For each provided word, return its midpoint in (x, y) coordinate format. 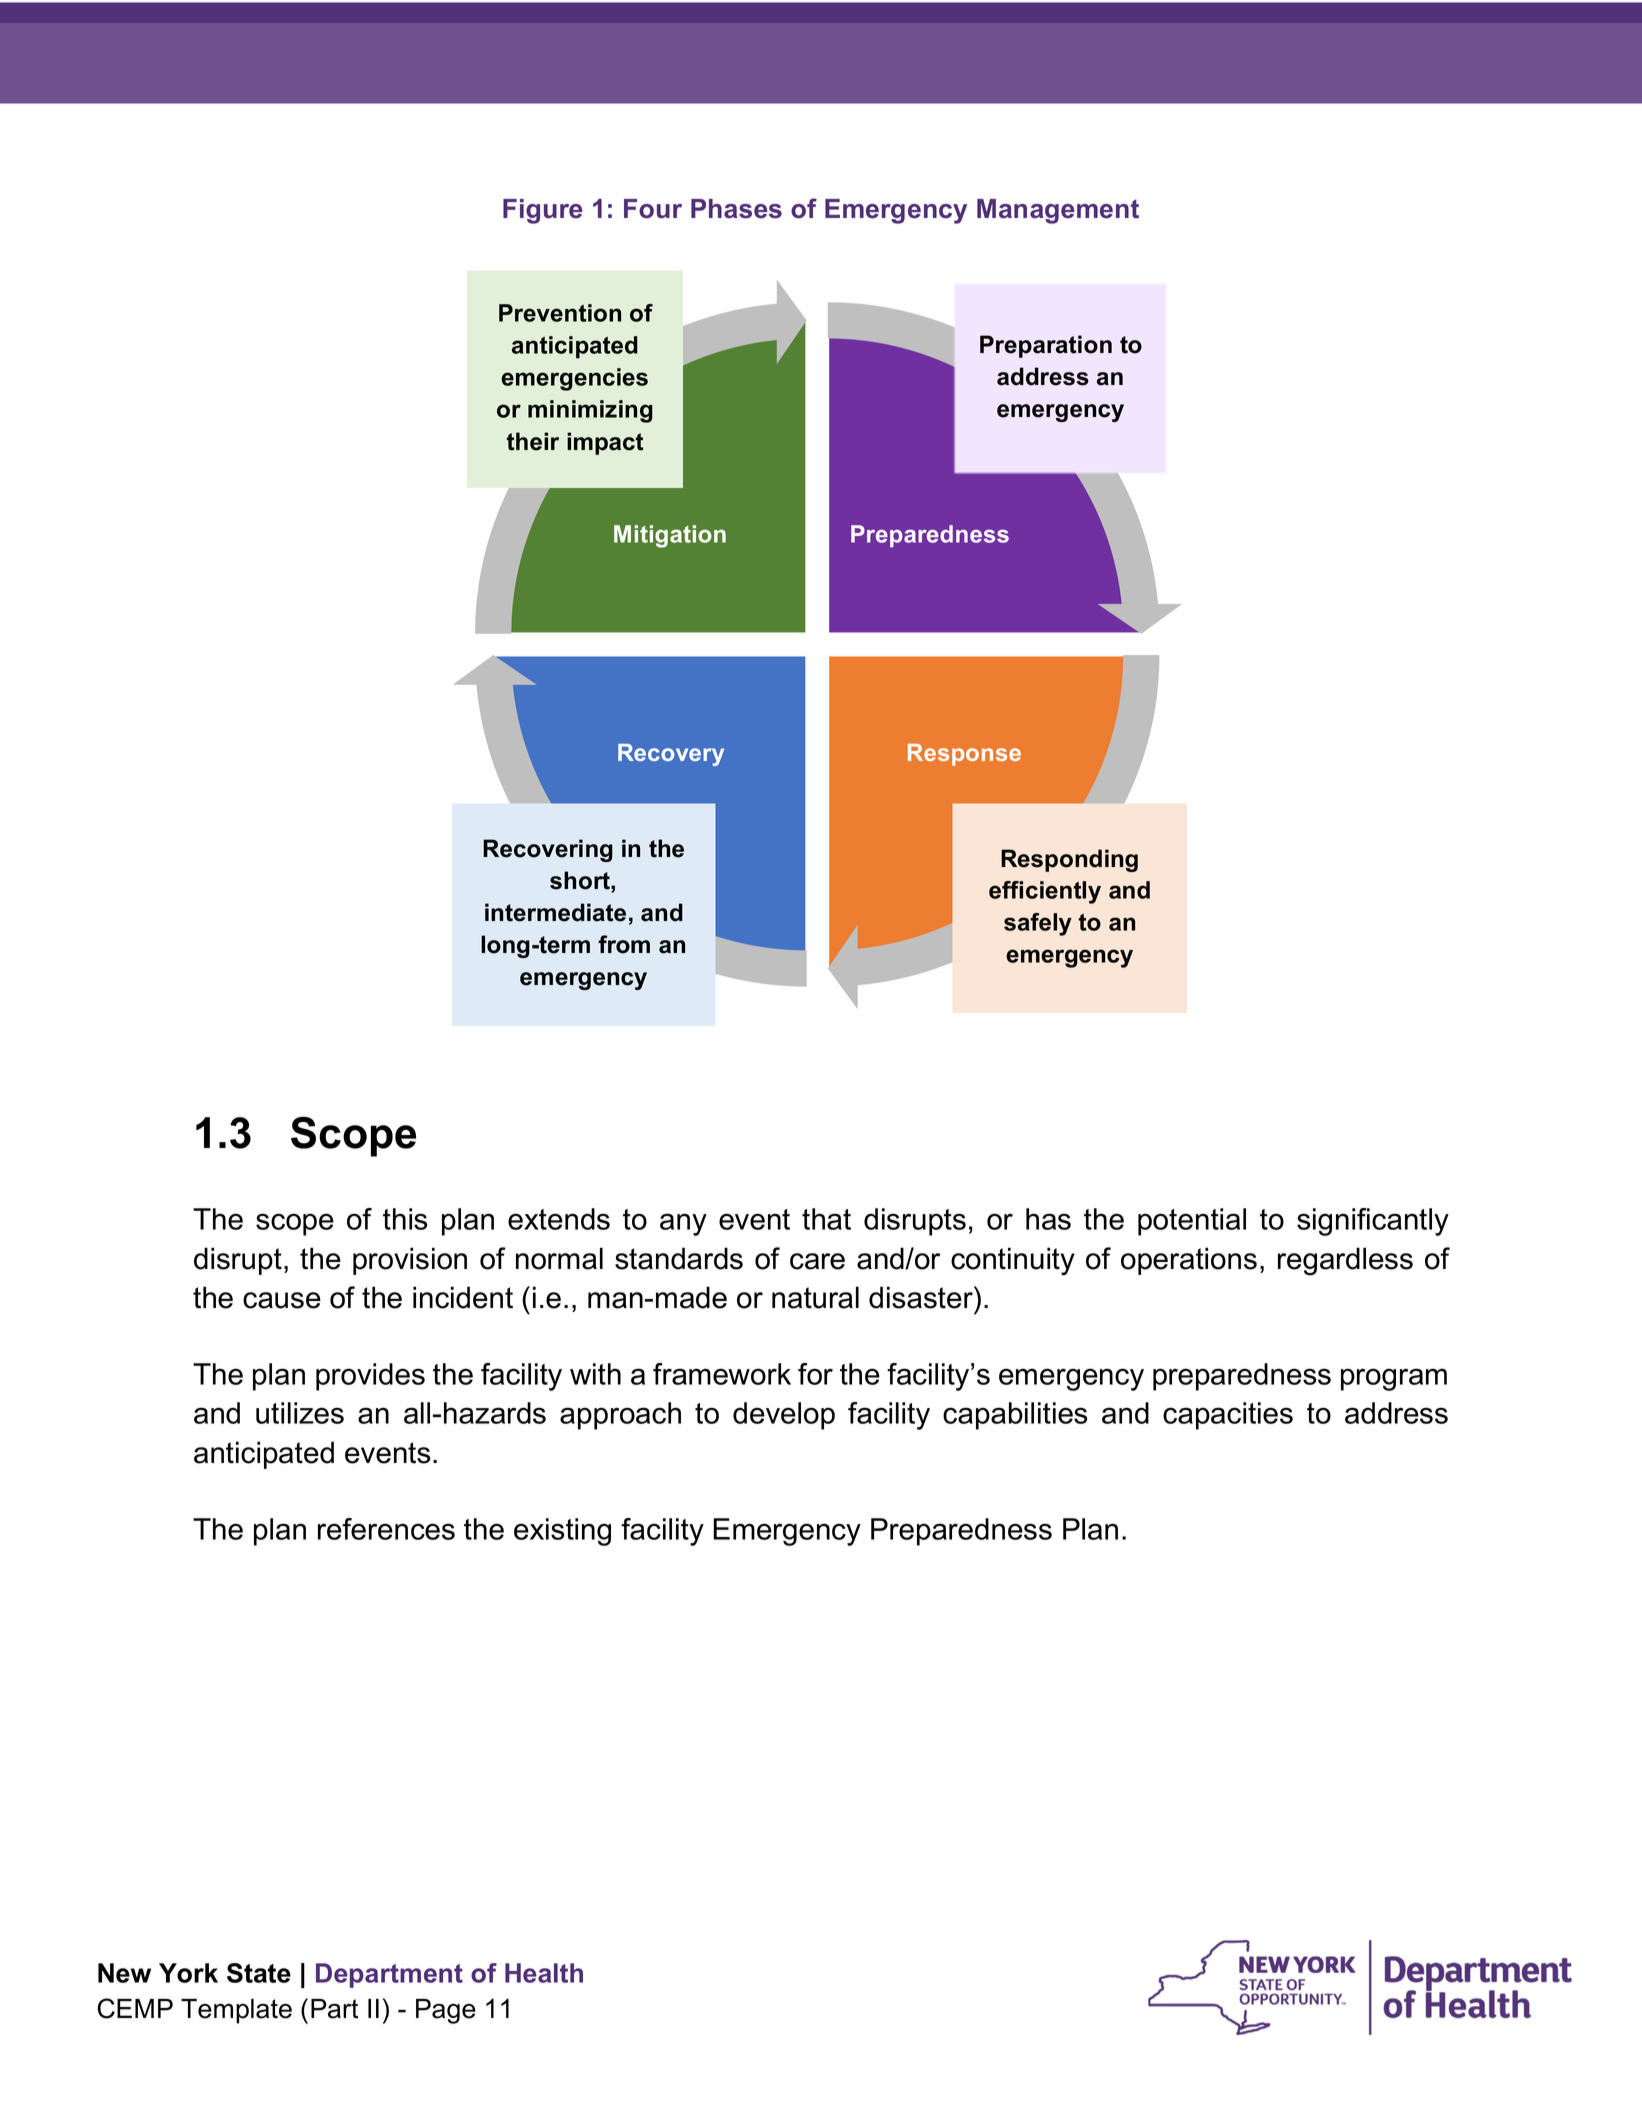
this (405, 1219)
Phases (736, 209)
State (259, 1973)
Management (1058, 211)
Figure (543, 211)
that (826, 1219)
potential (1192, 1222)
